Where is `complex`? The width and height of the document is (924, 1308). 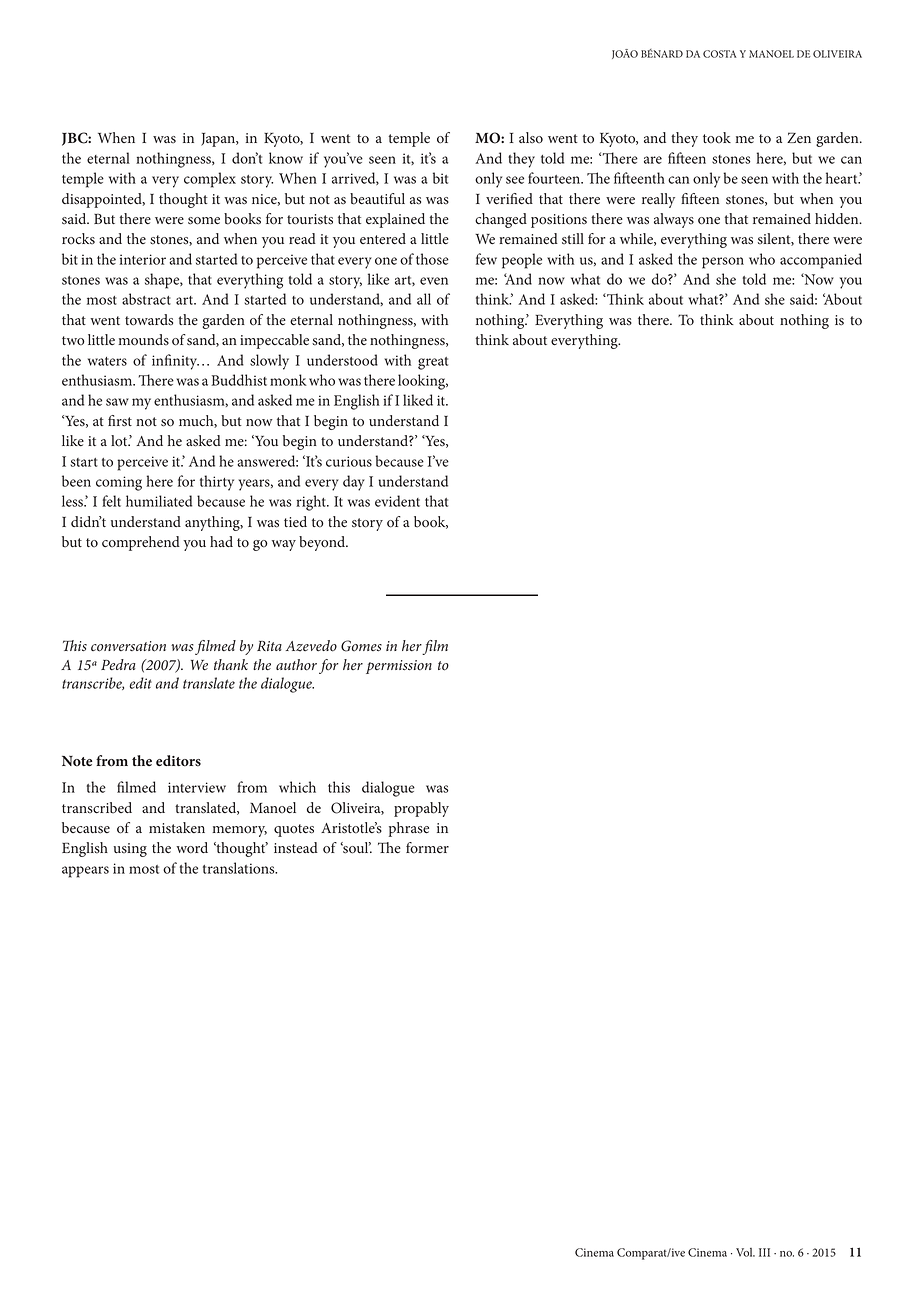
complex is located at coordinates (210, 180).
